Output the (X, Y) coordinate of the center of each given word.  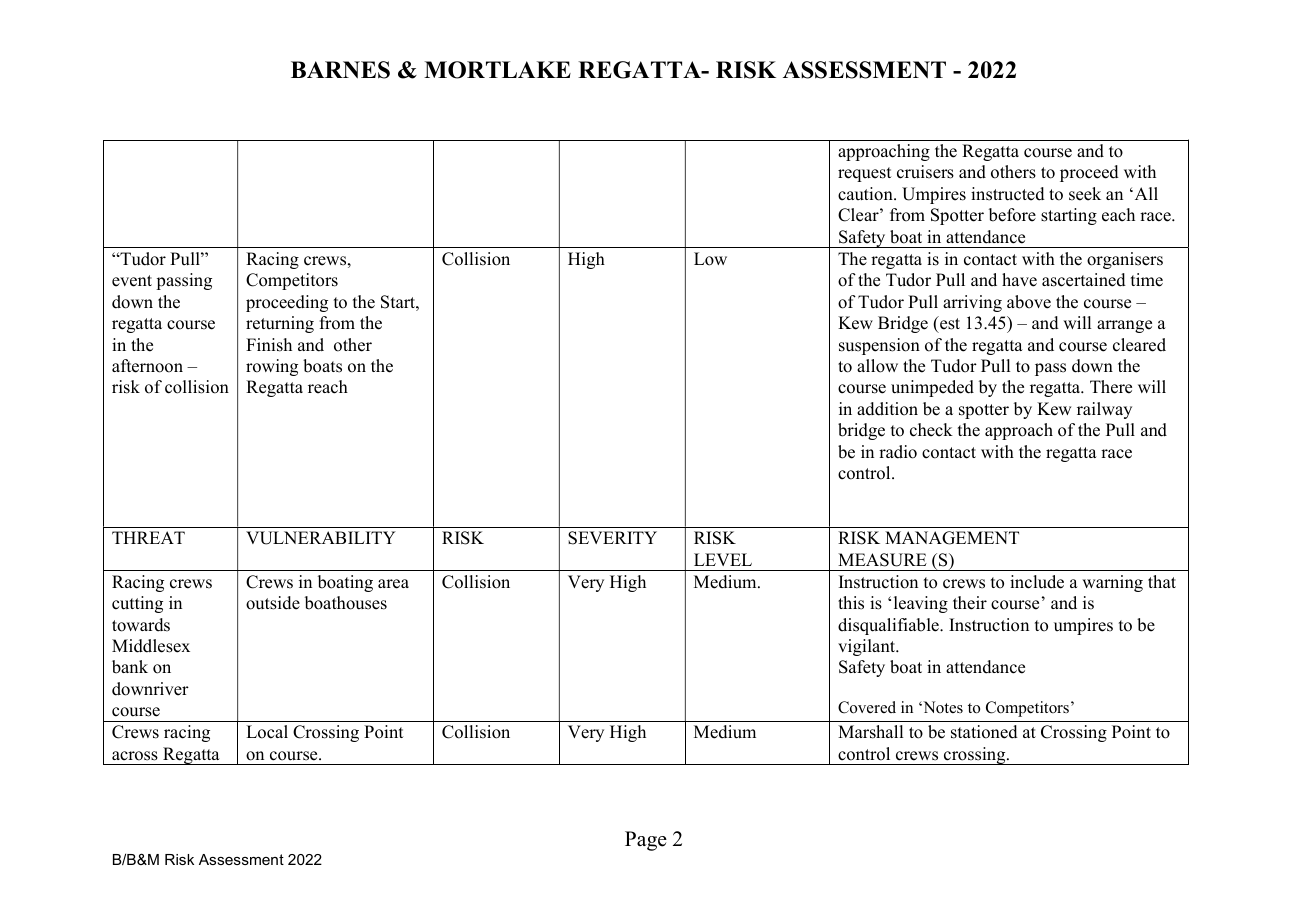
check (931, 430)
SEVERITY (612, 538)
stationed (984, 732)
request (865, 174)
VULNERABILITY (321, 538)
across (135, 756)
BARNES (340, 70)
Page (646, 841)
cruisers (925, 172)
